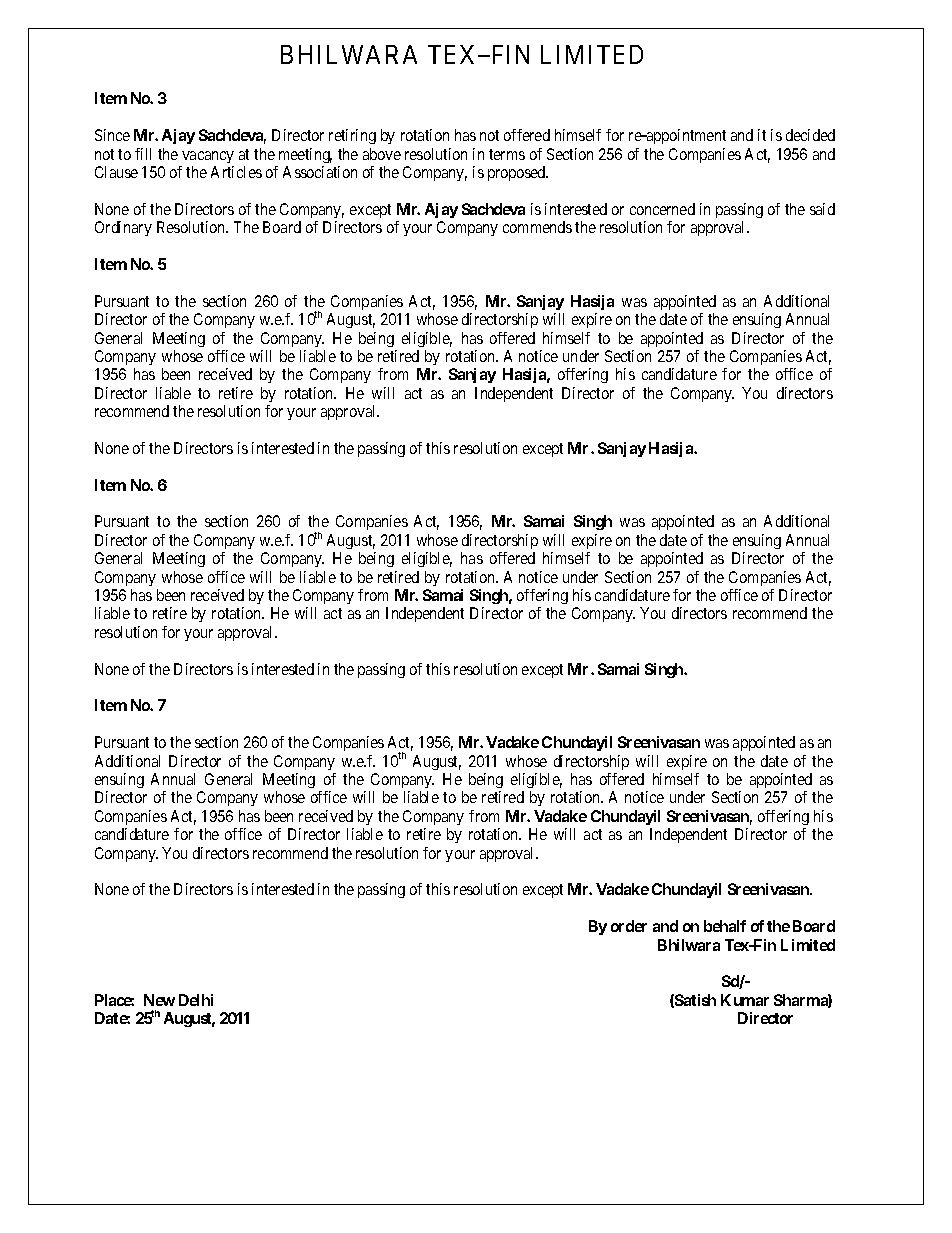  Describe the element at coordinates (320, 172) in the screenshot. I see `Association` at that location.
